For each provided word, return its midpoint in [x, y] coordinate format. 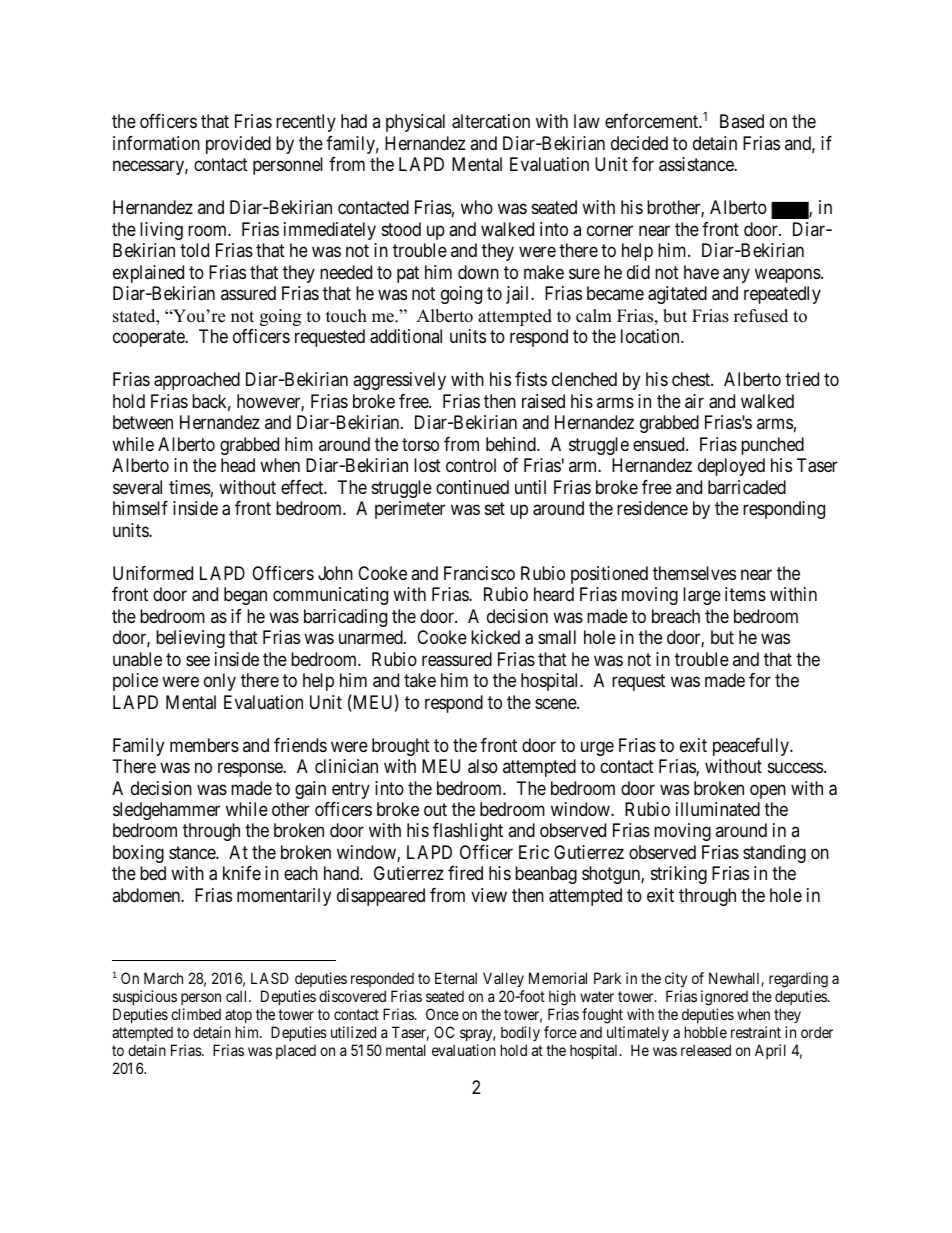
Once [442, 1014]
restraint [756, 1032]
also [483, 766]
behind [512, 444]
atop [238, 1016]
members [204, 745]
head [238, 465]
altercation [491, 121]
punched [772, 446]
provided [238, 145]
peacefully [752, 747]
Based [742, 121]
